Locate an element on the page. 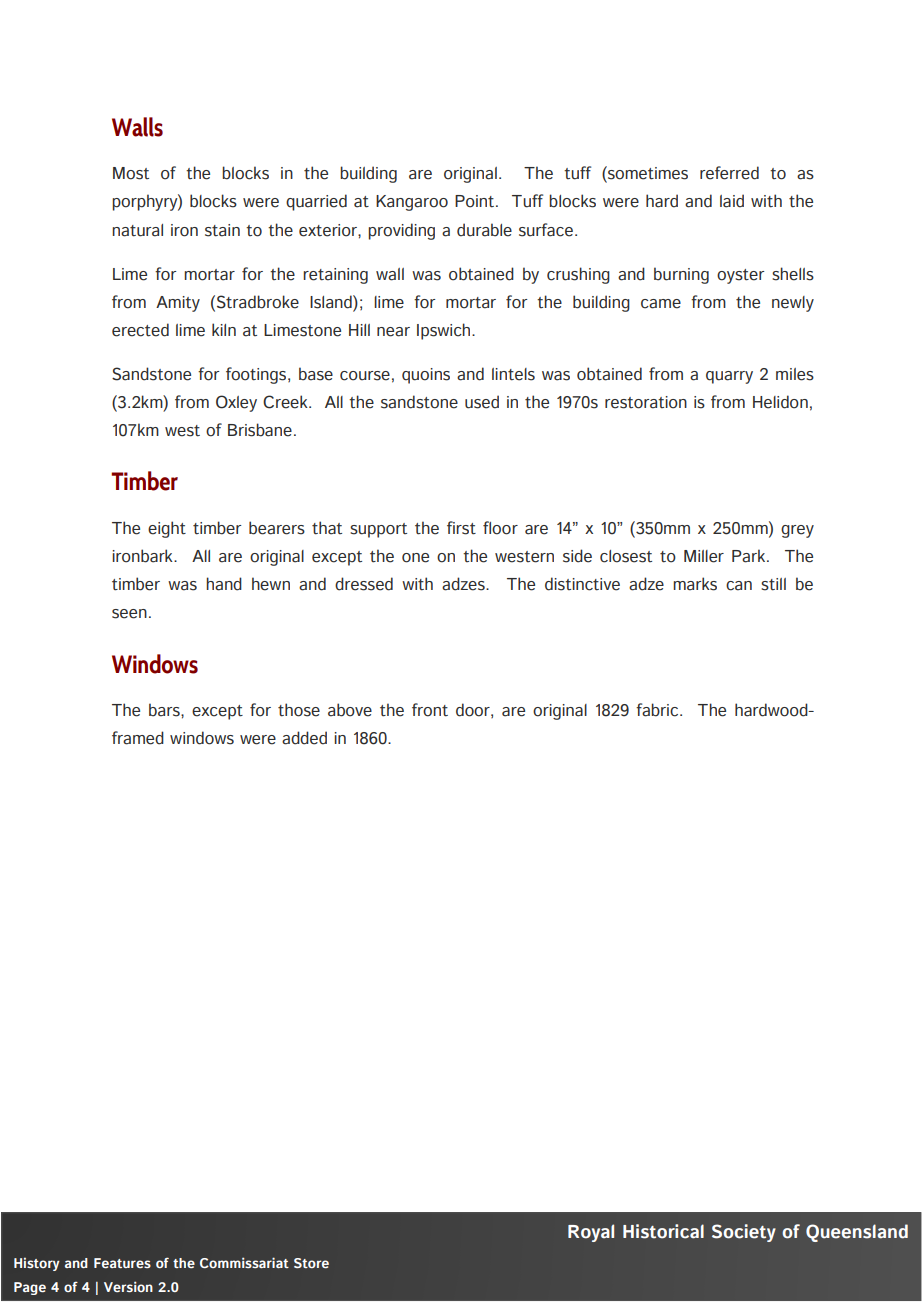 The height and width of the page is (1308, 924). natural is located at coordinates (137, 230).
